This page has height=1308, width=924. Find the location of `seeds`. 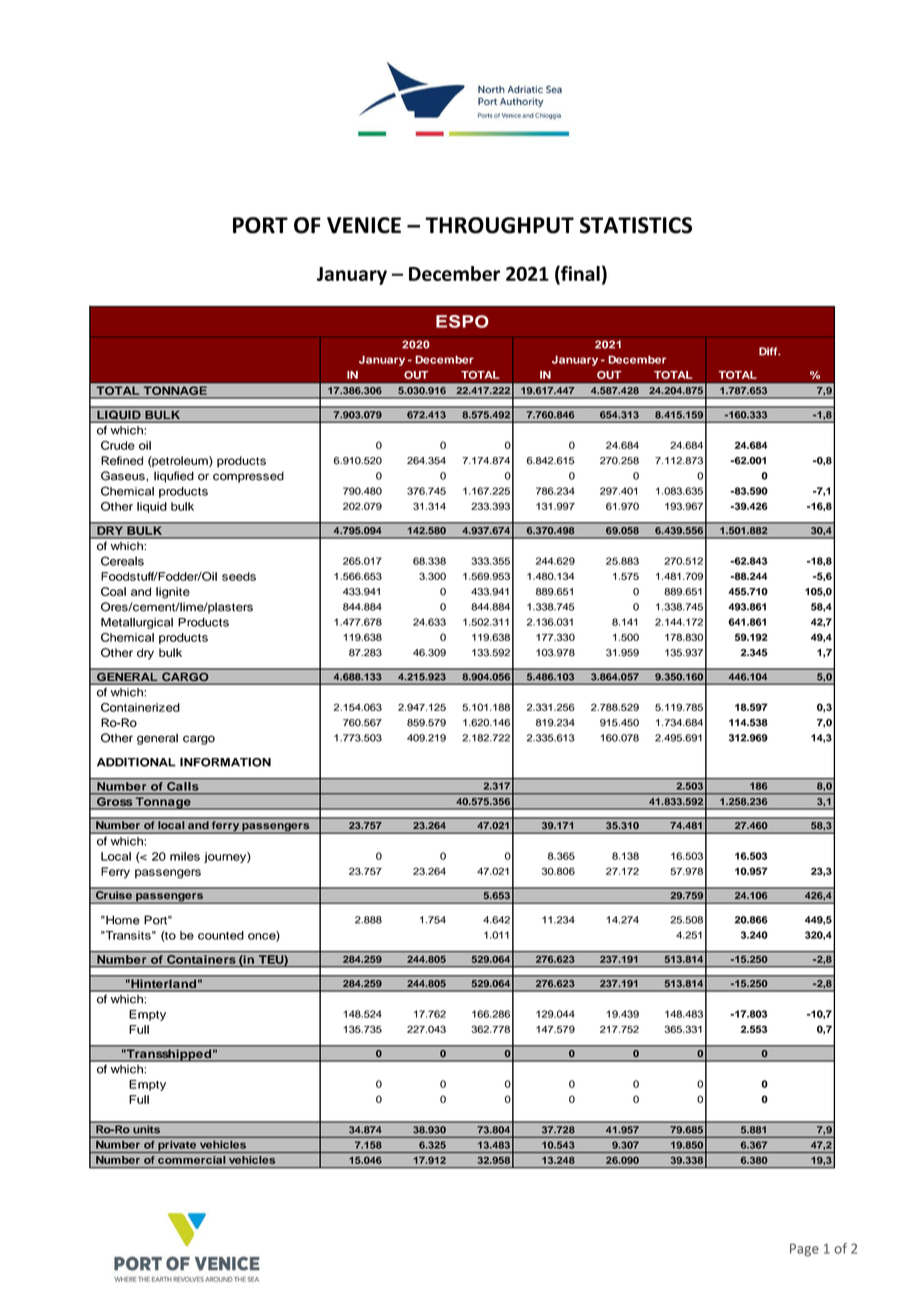

seeds is located at coordinates (239, 576).
